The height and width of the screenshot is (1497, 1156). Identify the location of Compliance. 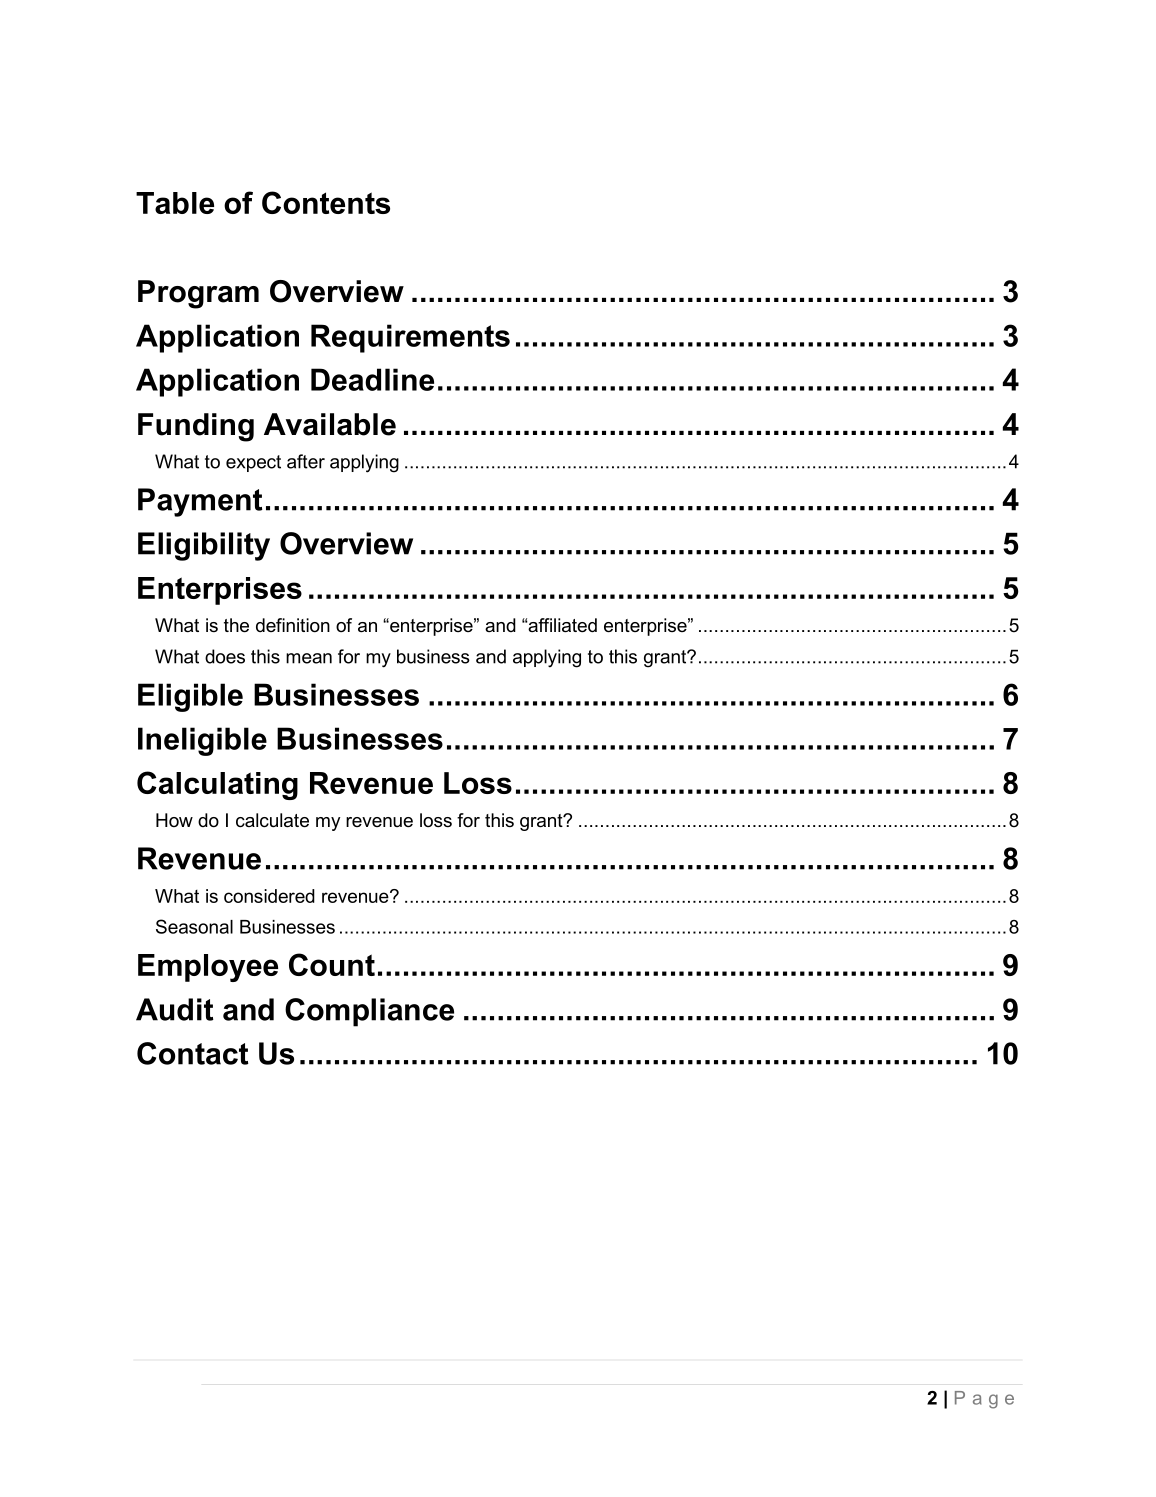
(369, 1012).
